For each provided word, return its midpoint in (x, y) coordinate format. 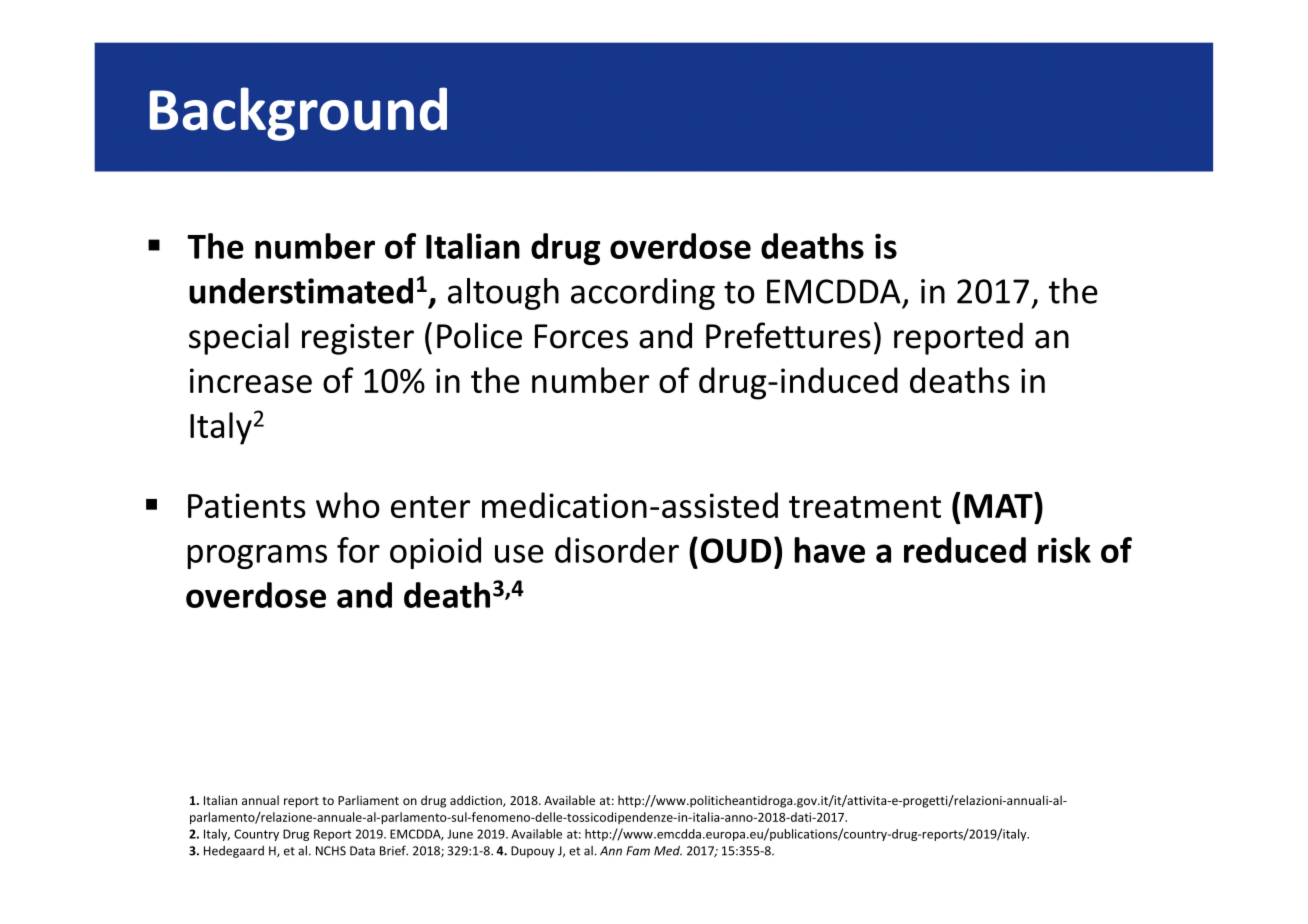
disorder (617, 550)
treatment (865, 507)
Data (362, 851)
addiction (477, 801)
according (643, 294)
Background (298, 114)
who (348, 505)
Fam (638, 851)
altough (503, 294)
